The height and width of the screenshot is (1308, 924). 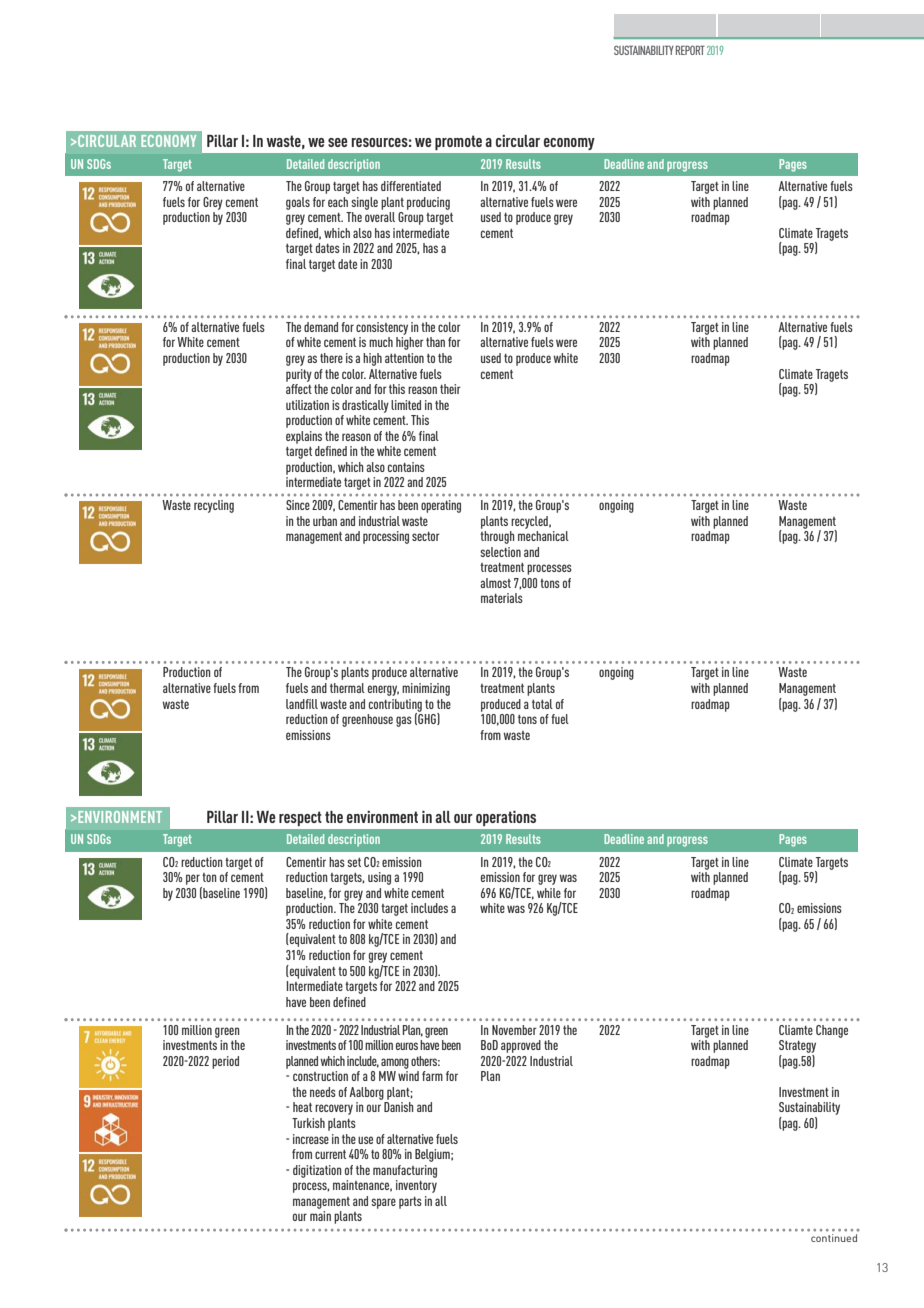 What do you see at coordinates (834, 1238) in the screenshot?
I see `continued` at bounding box center [834, 1238].
